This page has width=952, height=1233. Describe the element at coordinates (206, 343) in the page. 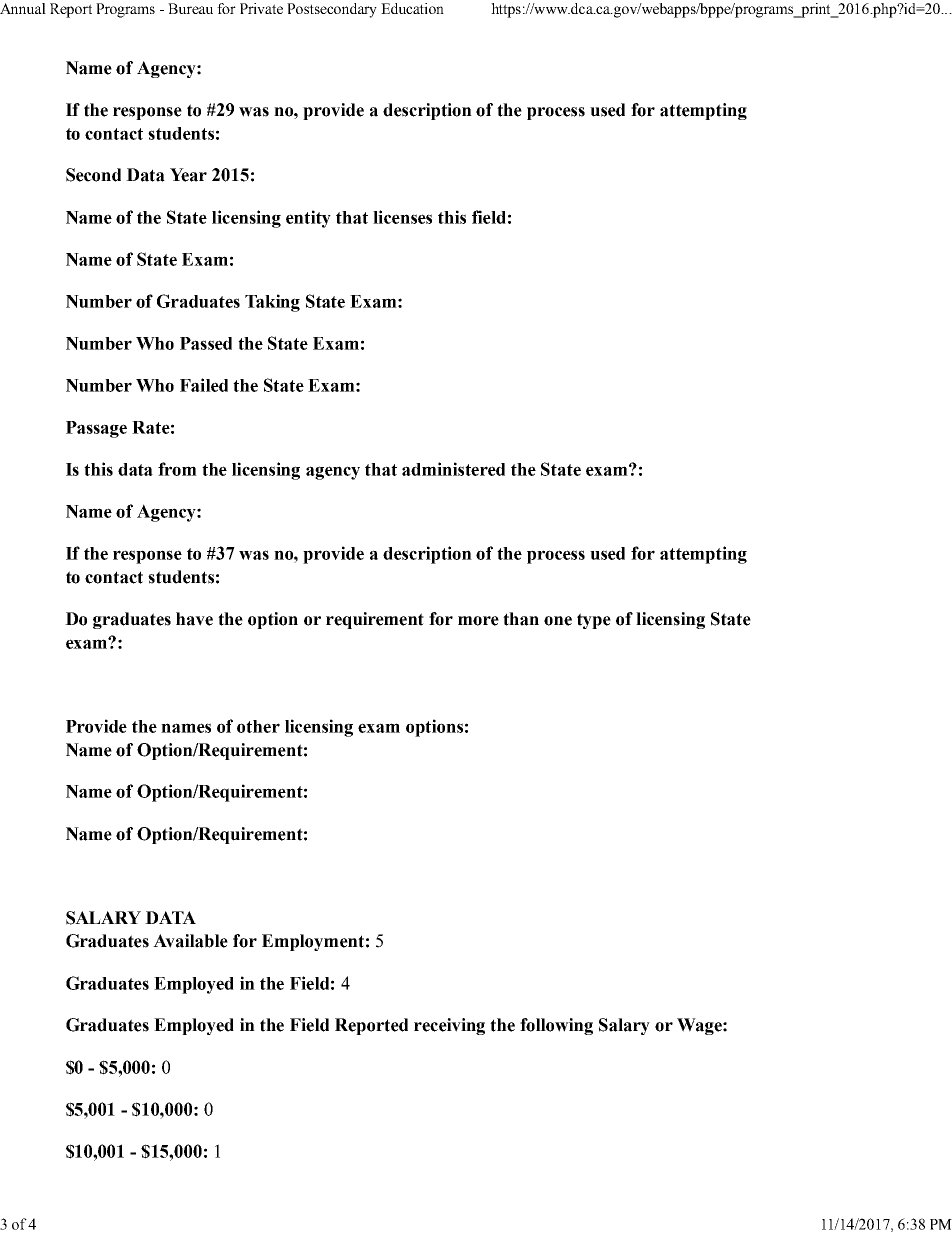

I see `Passed` at that location.
